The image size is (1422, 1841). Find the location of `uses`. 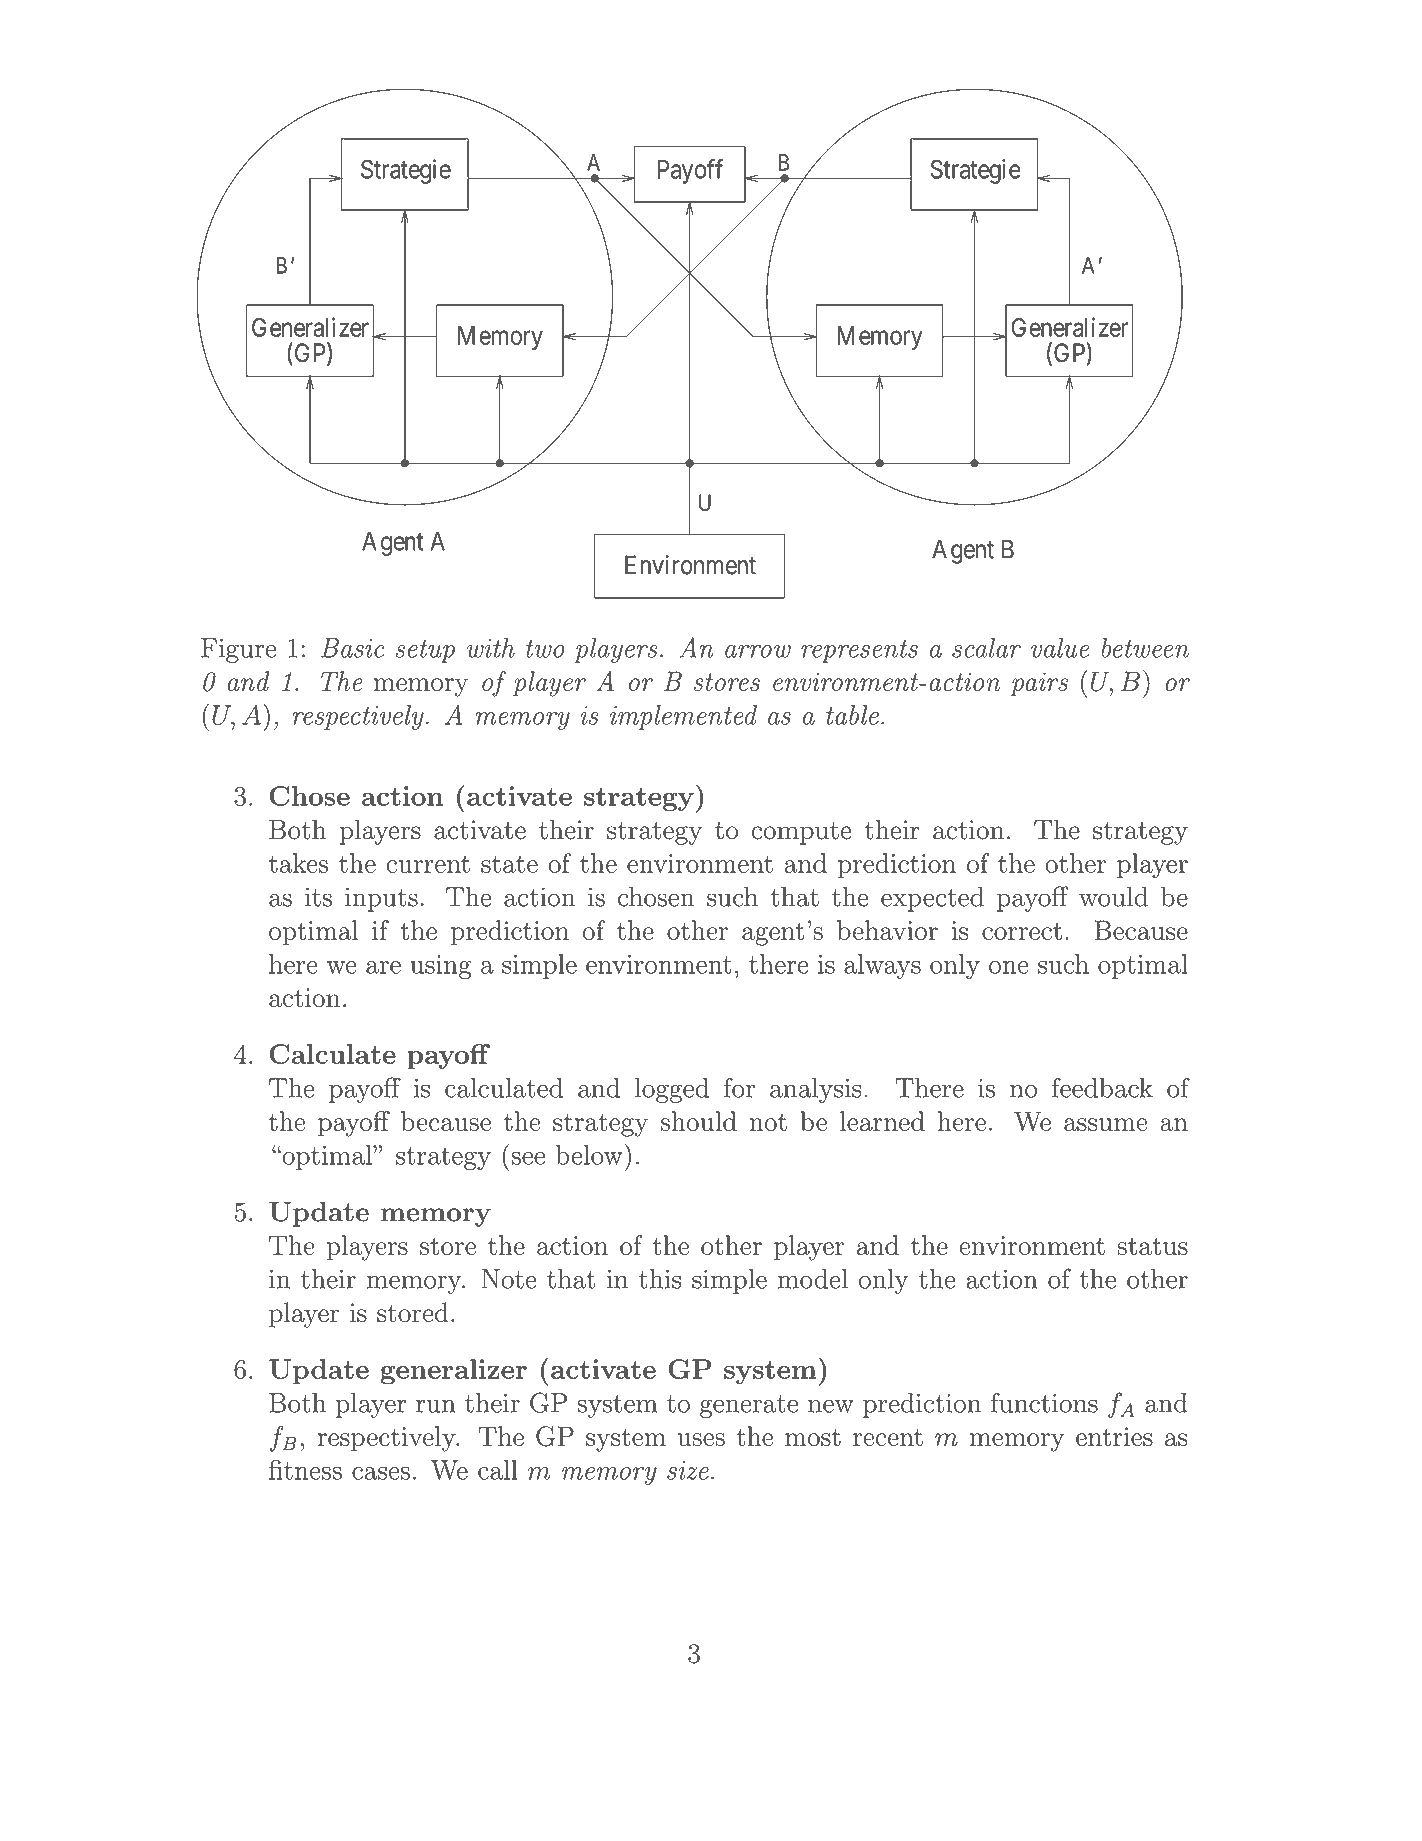

uses is located at coordinates (701, 1439).
